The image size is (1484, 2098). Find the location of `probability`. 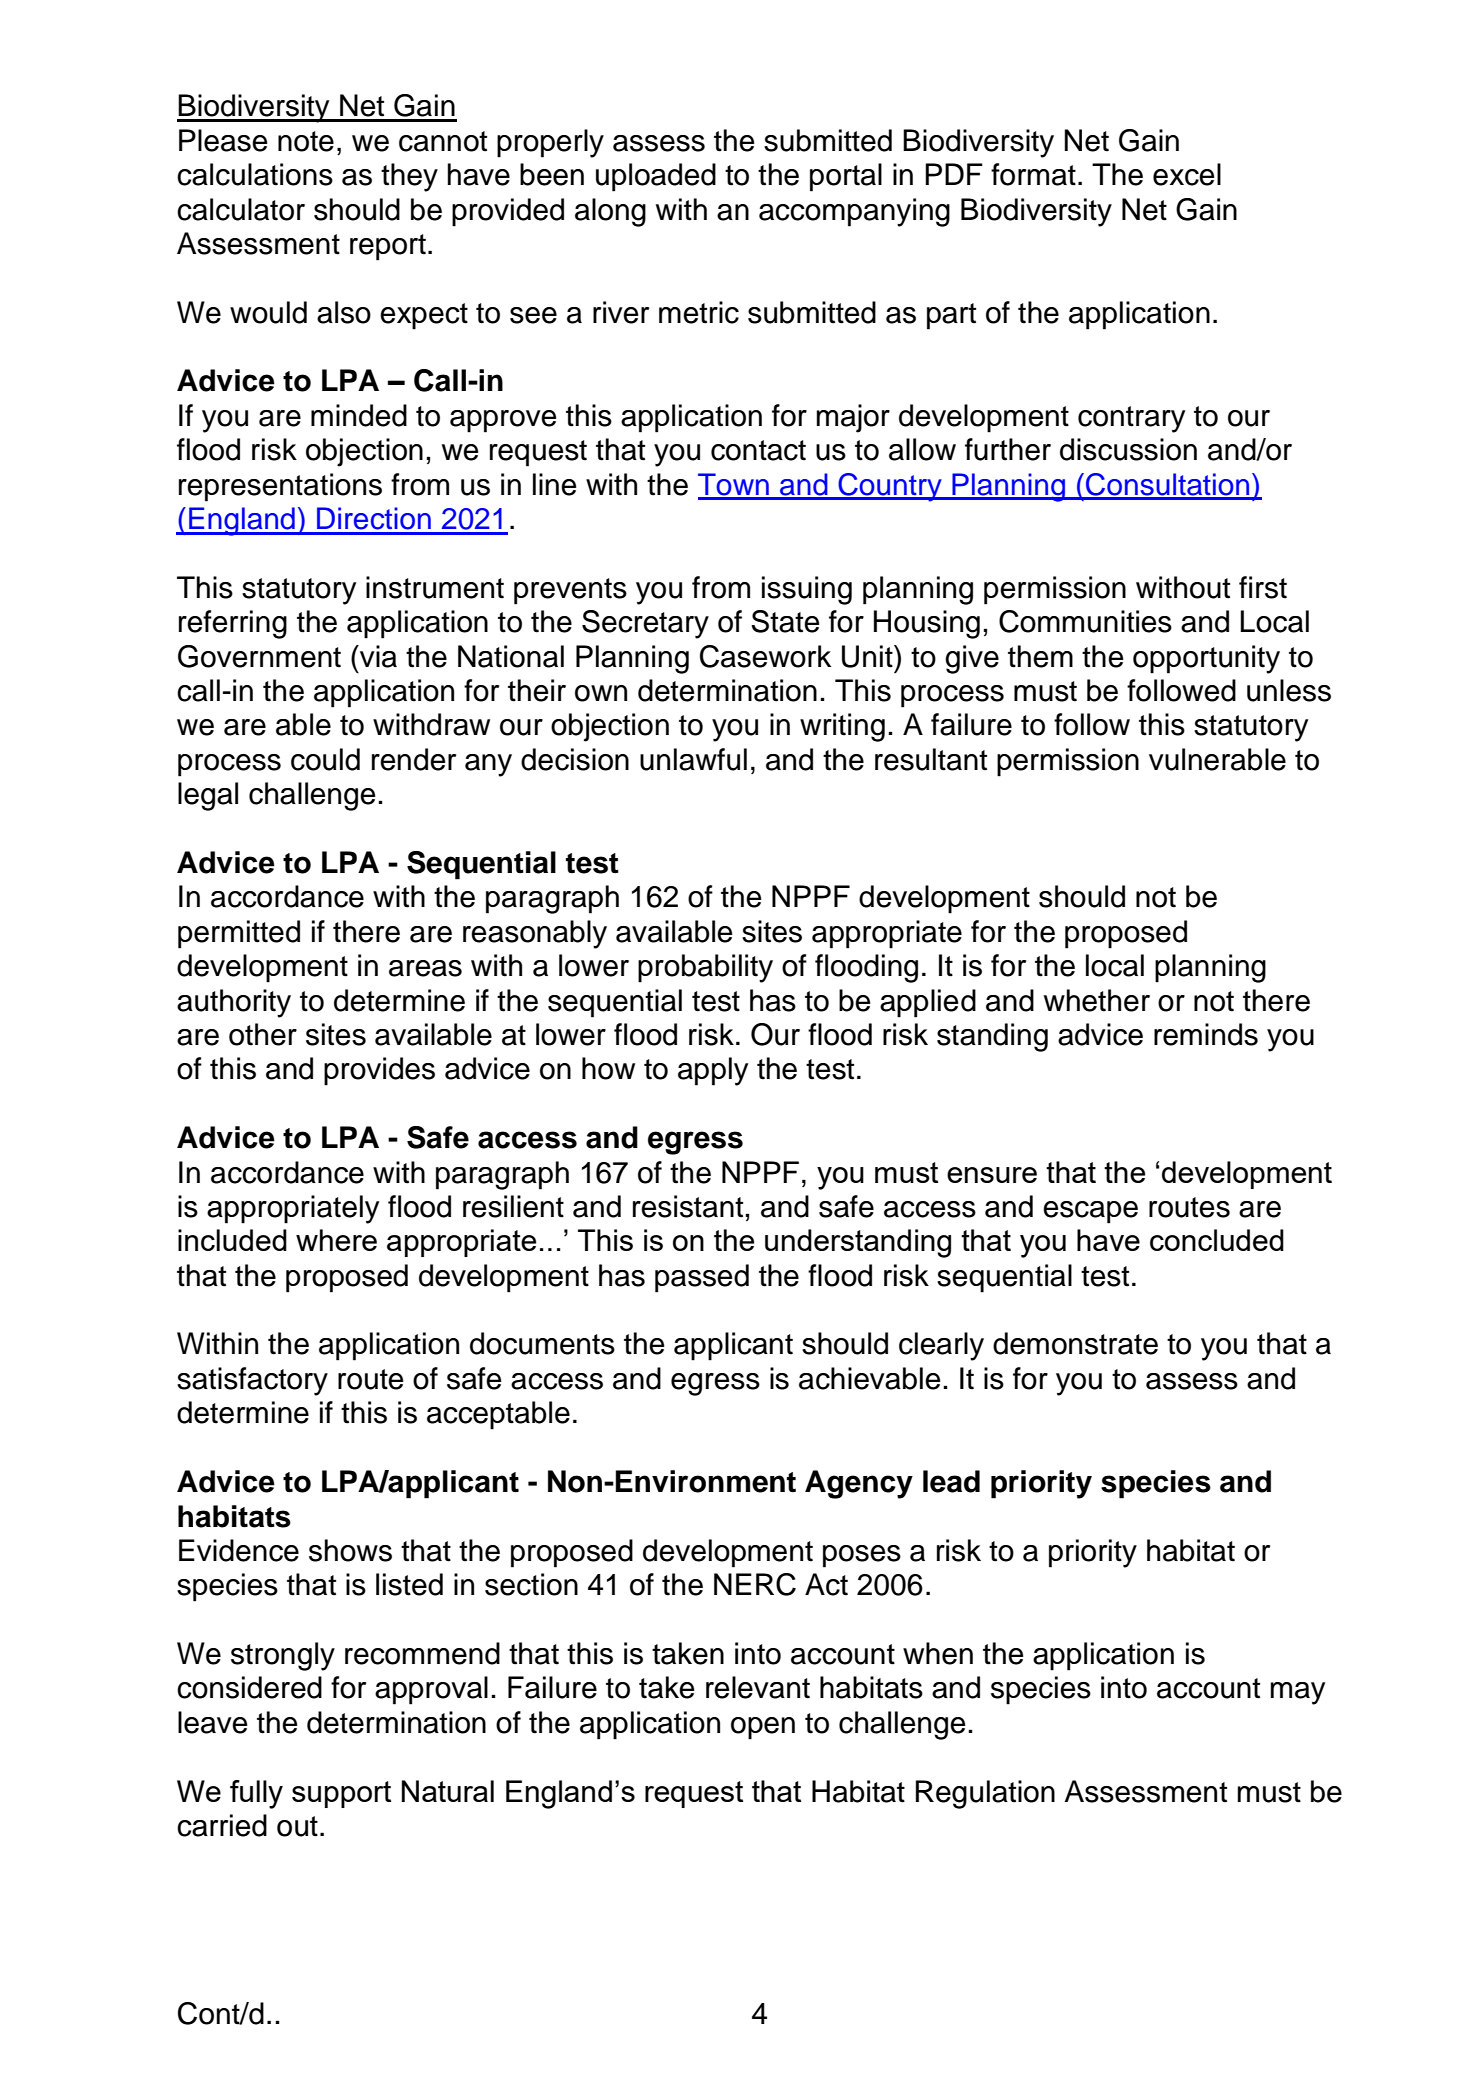

probability is located at coordinates (705, 968).
